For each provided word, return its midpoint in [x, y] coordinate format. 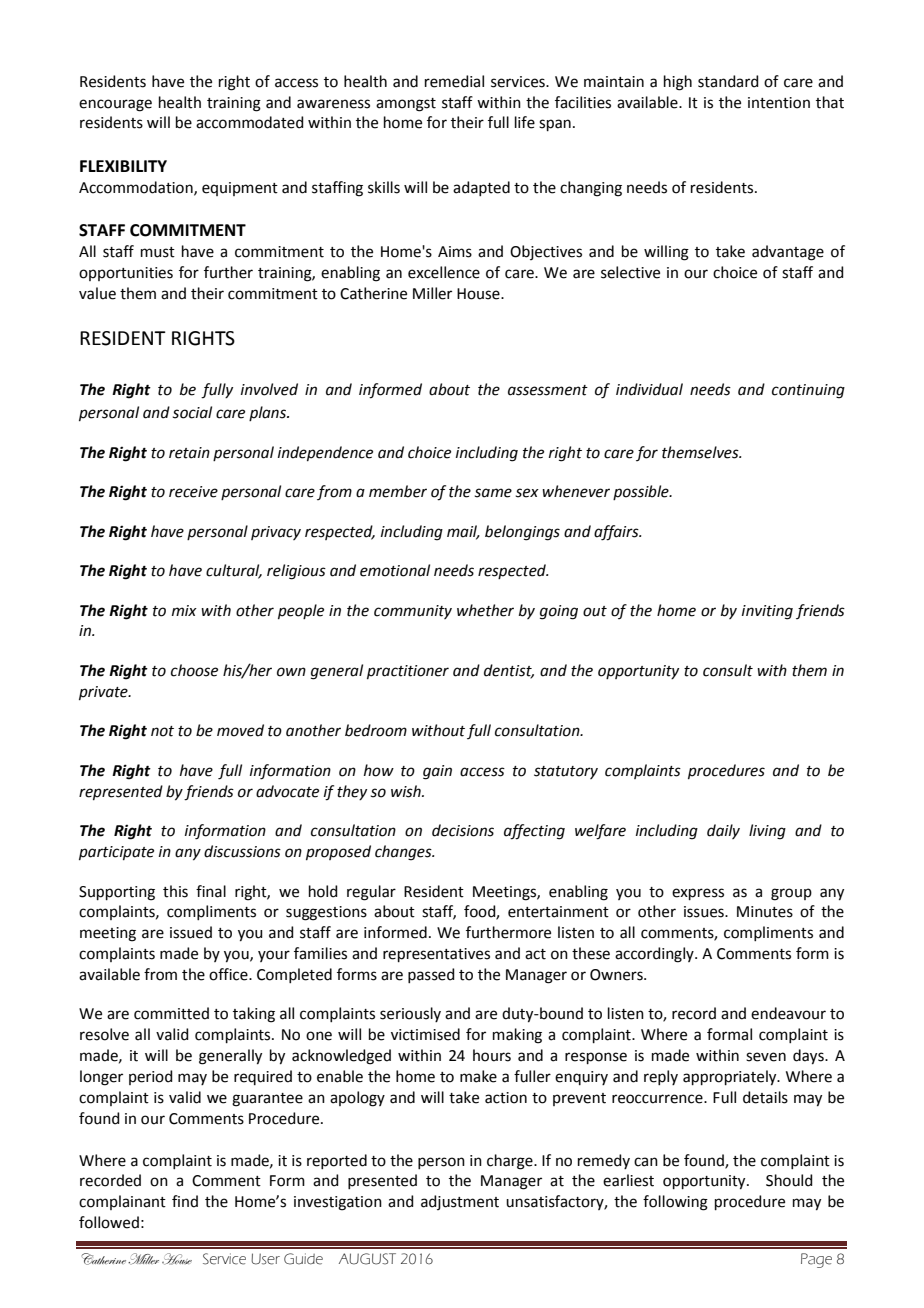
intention [779, 103]
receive [193, 492]
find [185, 1201]
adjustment [460, 1202]
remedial [454, 81]
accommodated [250, 122]
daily [723, 831]
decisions [463, 830]
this [175, 891]
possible [642, 492]
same [493, 493]
